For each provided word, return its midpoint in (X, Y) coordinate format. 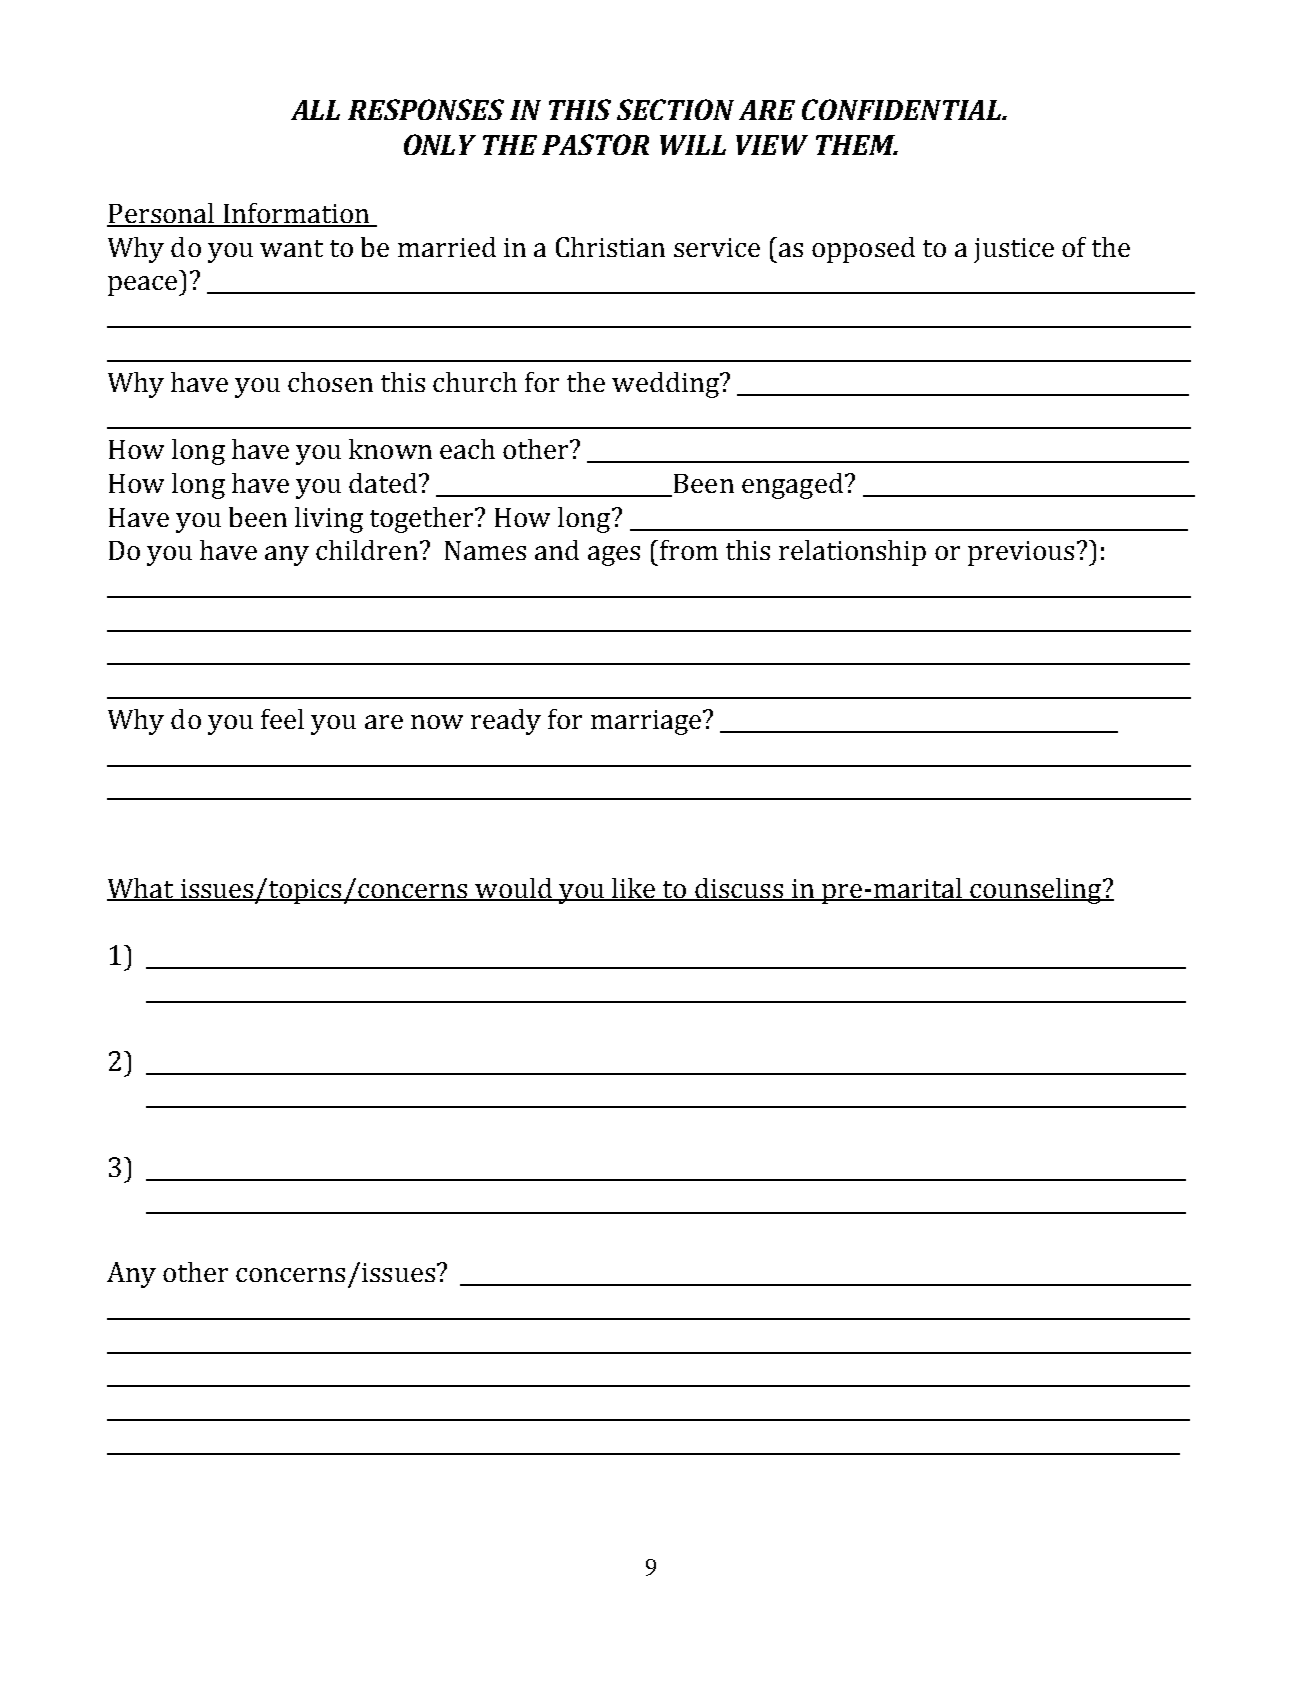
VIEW (772, 145)
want (291, 248)
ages (614, 556)
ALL (315, 110)
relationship (852, 553)
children (367, 550)
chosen (330, 382)
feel (282, 719)
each (467, 449)
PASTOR (595, 144)
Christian (610, 247)
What (141, 889)
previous (1021, 553)
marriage (646, 722)
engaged (792, 486)
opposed (863, 250)
